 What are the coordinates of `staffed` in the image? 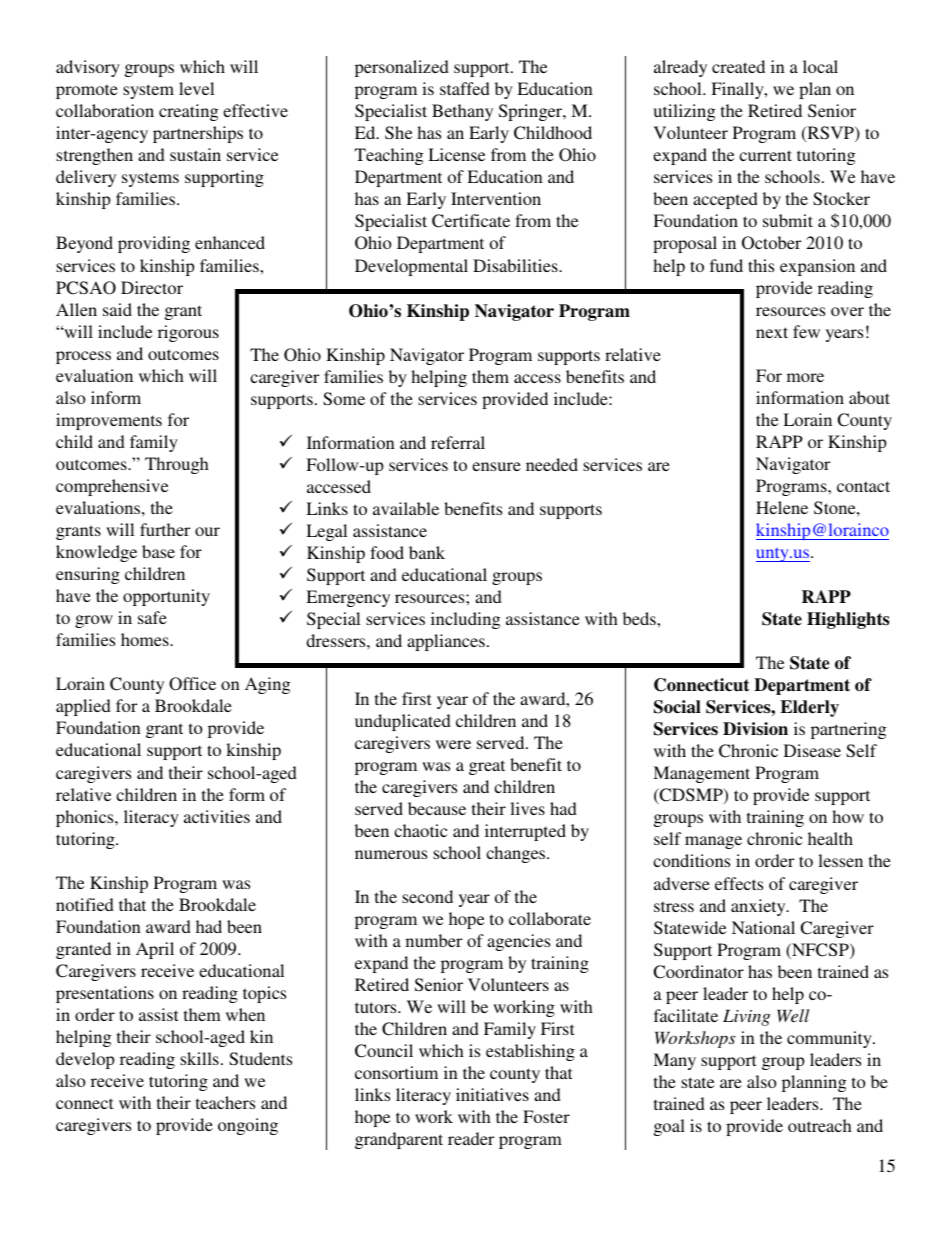 It's located at (465, 88).
